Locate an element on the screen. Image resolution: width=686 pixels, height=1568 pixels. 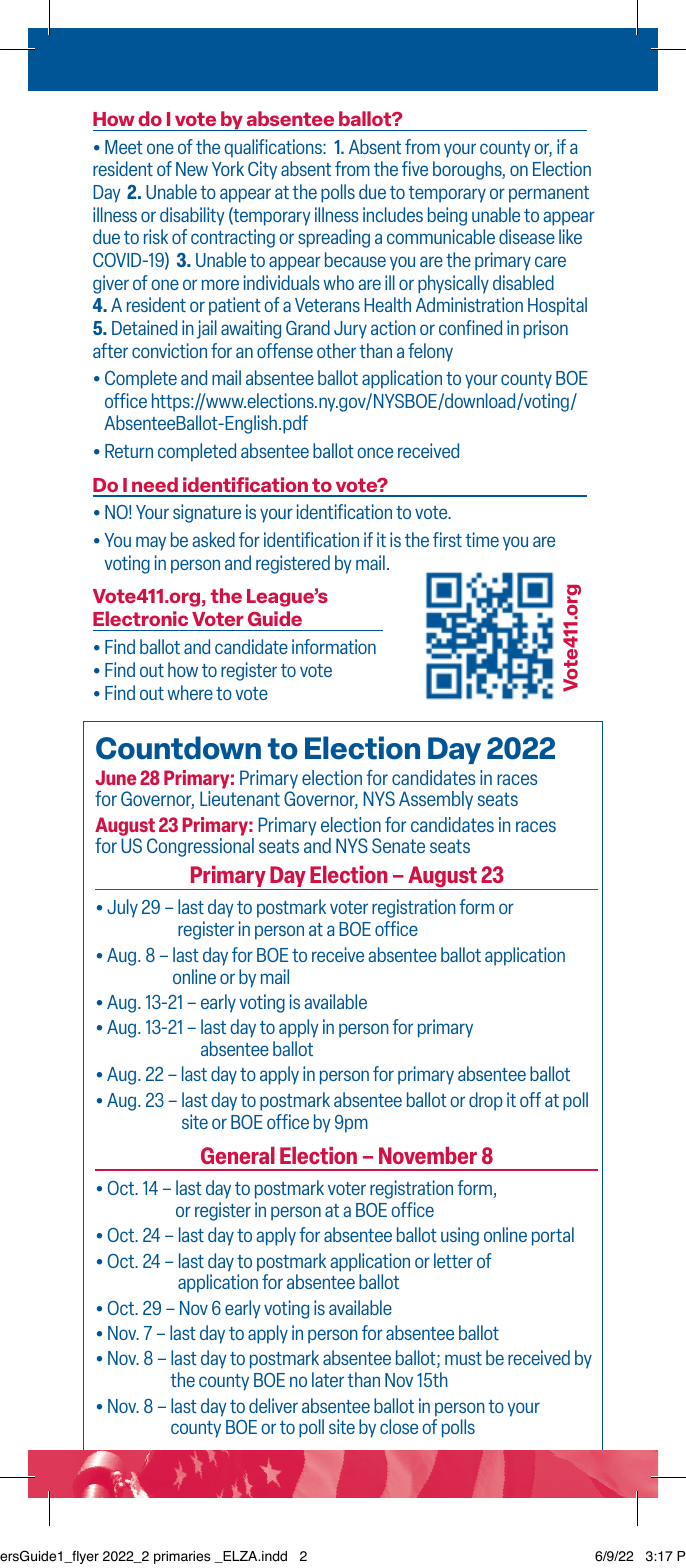
Congressional is located at coordinates (200, 847).
